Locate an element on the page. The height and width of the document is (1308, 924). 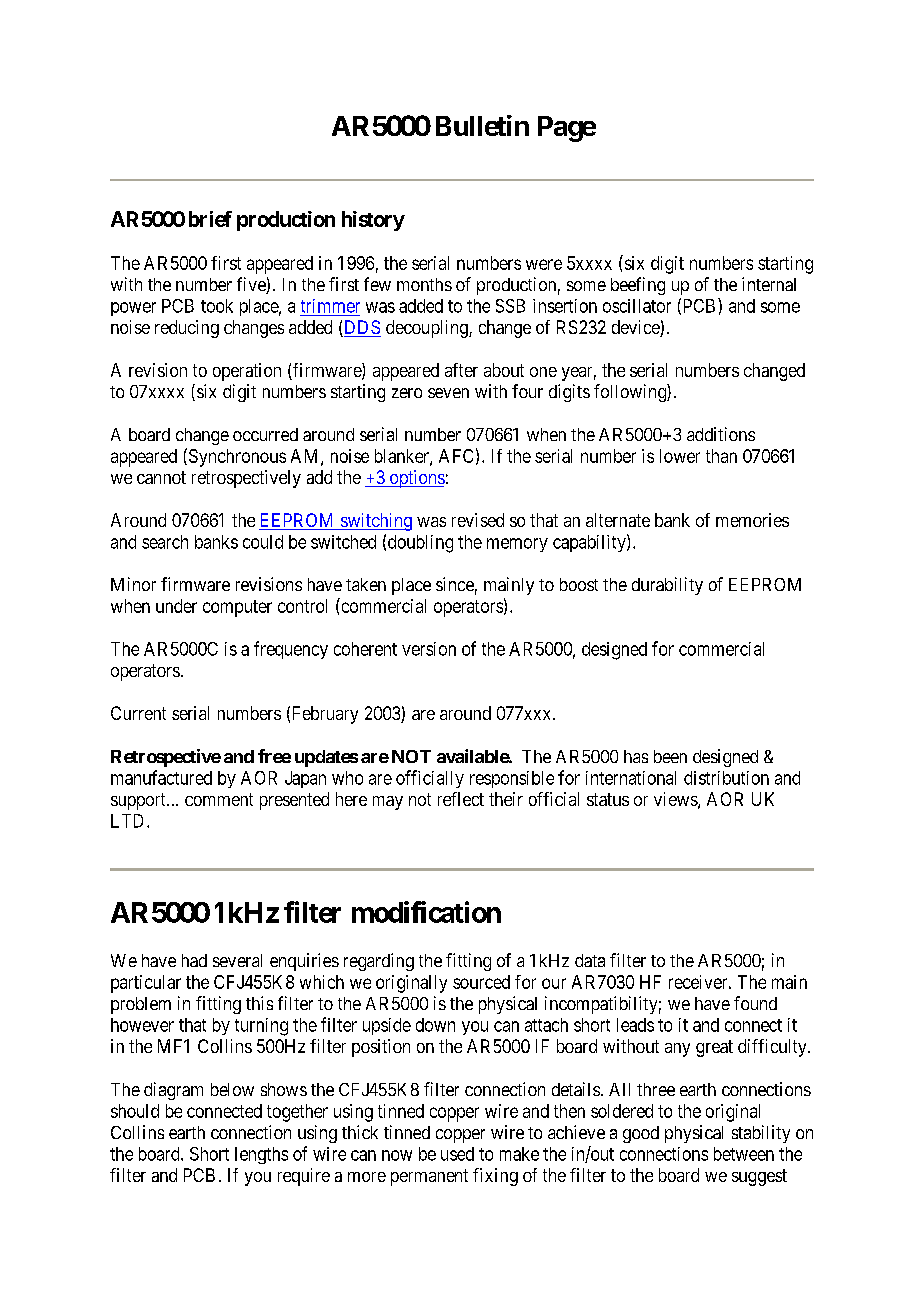
used is located at coordinates (457, 1154).
